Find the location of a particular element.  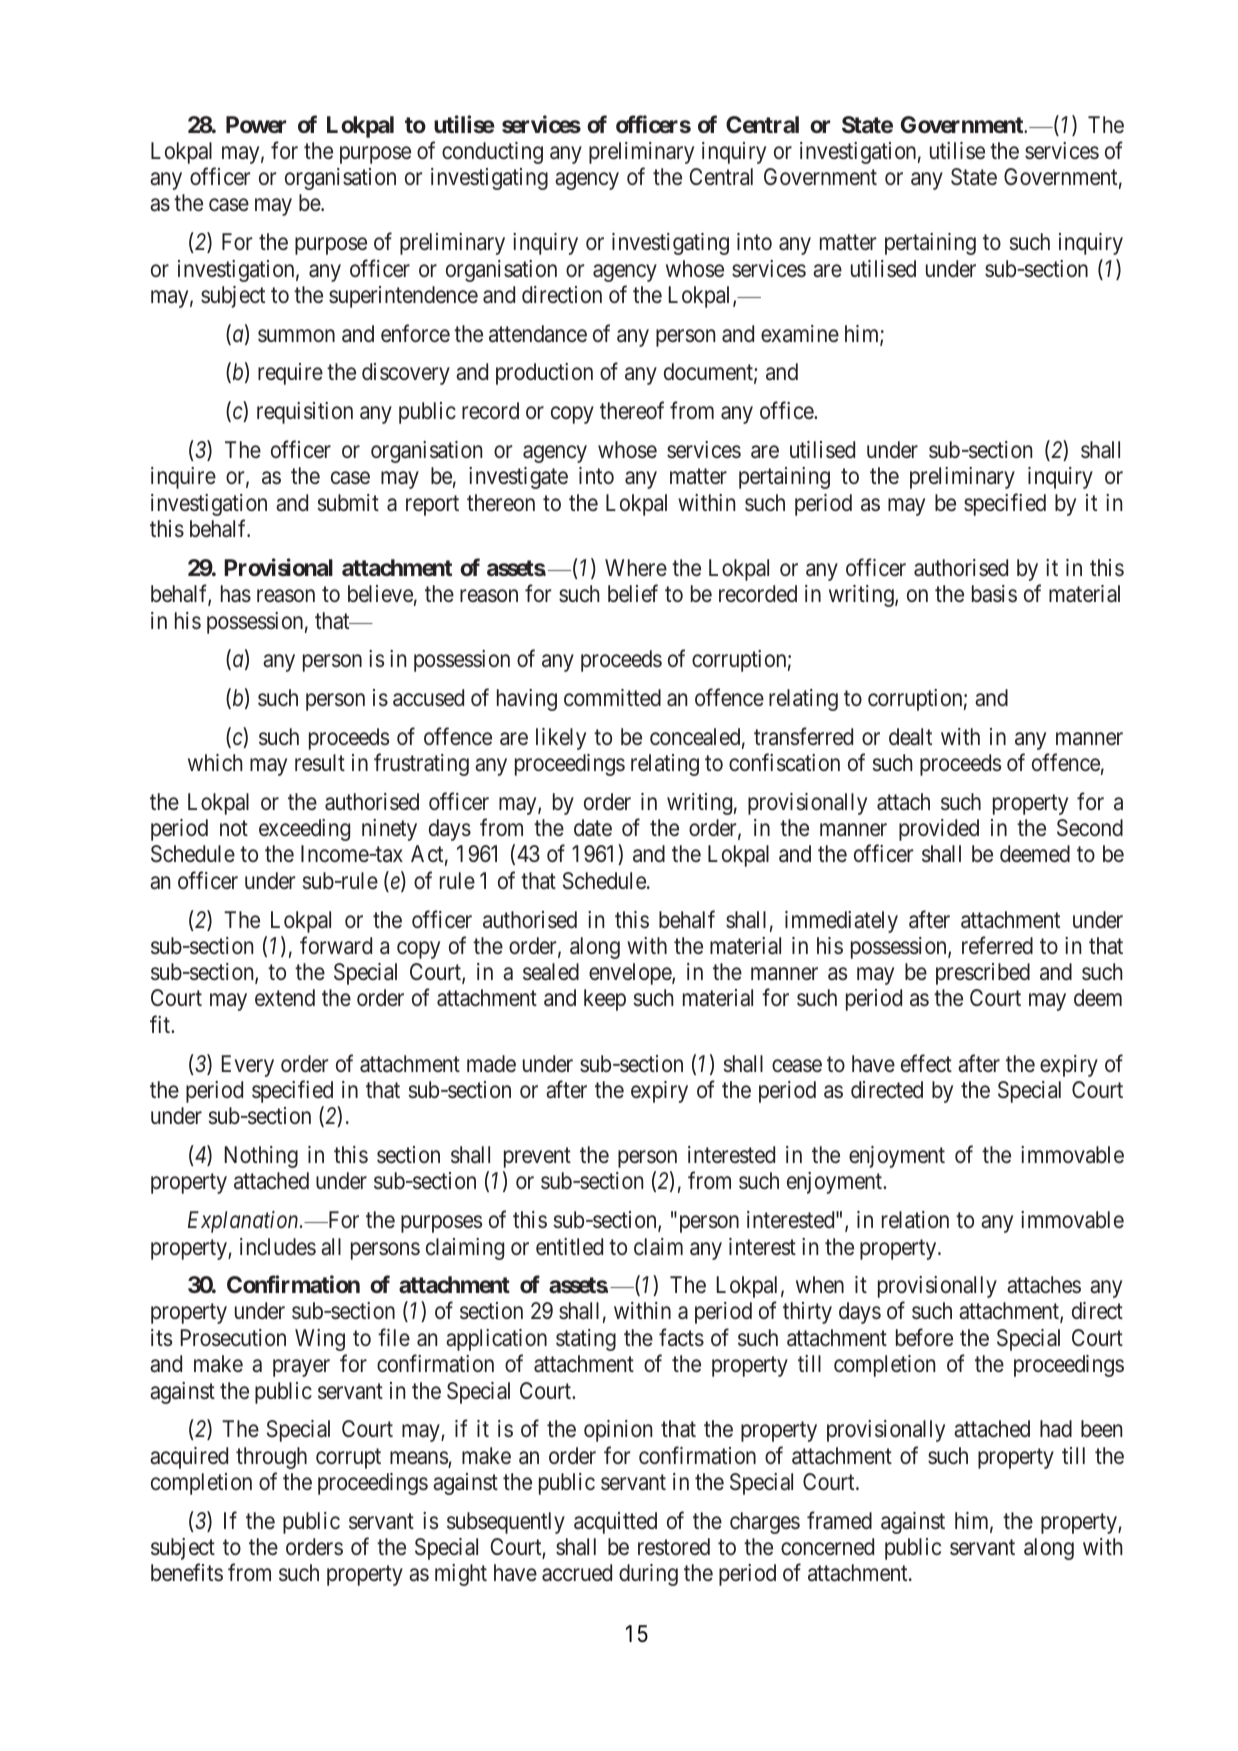

acquitted is located at coordinates (615, 1523).
